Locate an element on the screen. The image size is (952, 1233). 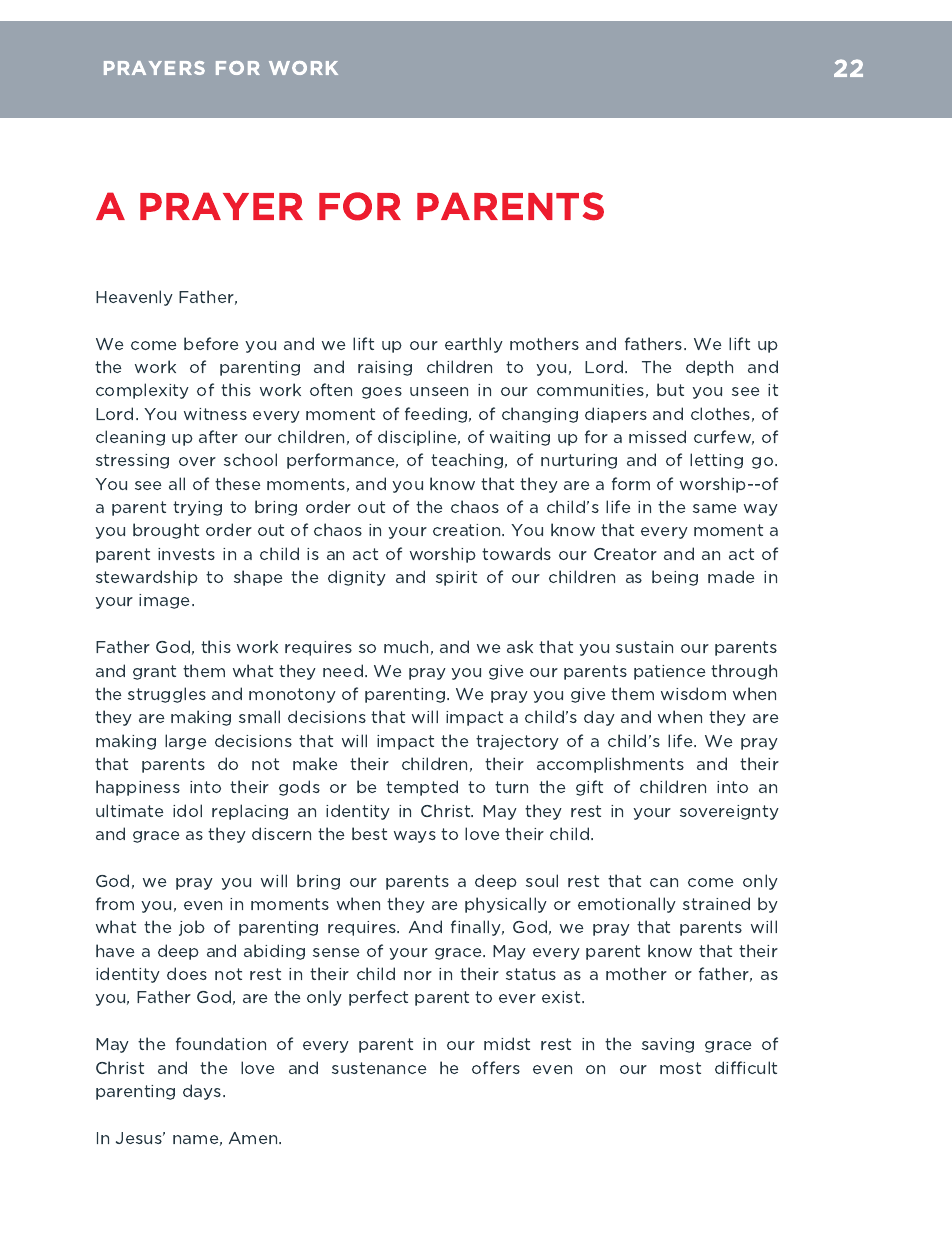
physically is located at coordinates (506, 905).
